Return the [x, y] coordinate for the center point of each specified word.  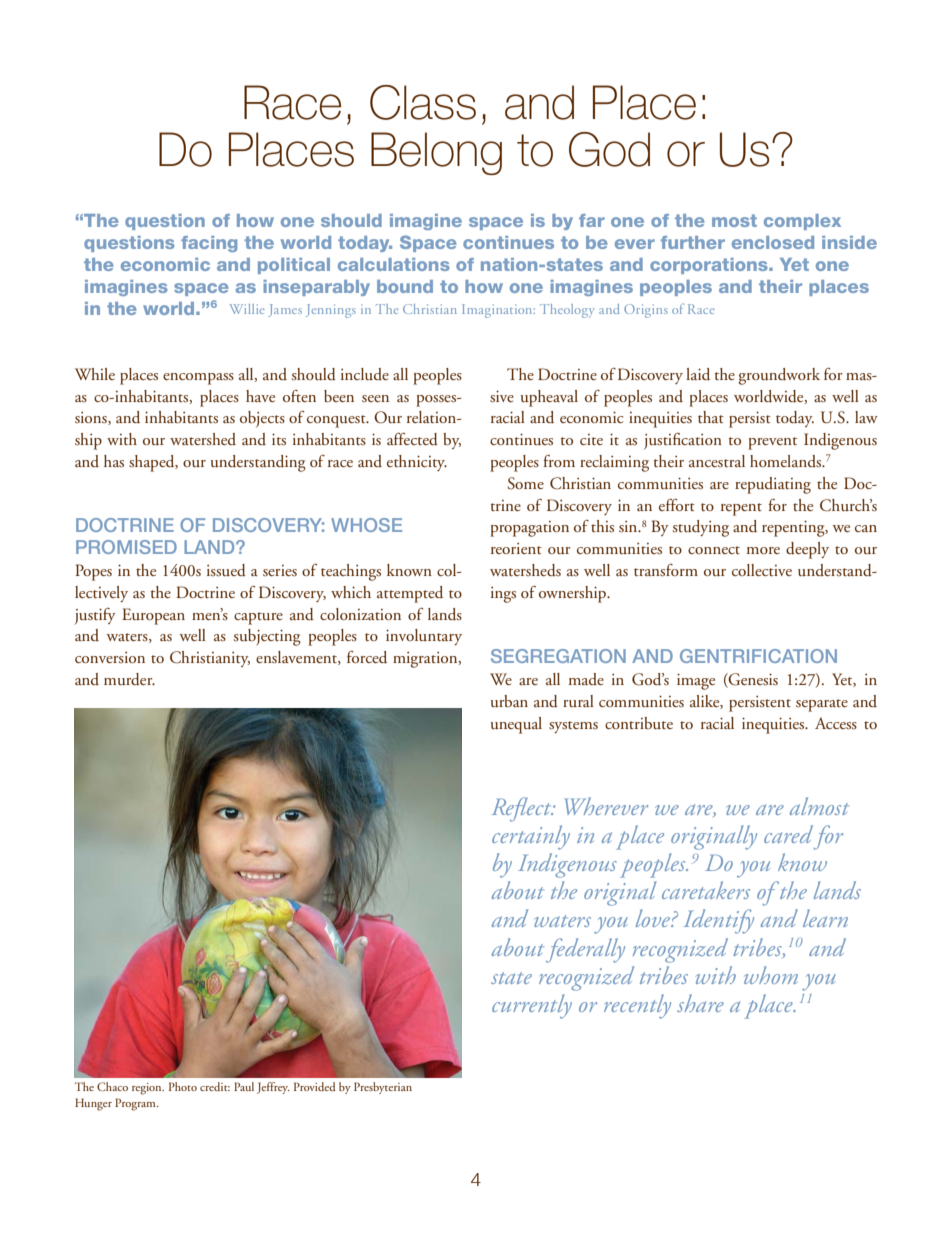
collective [762, 570]
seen [375, 398]
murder [129, 679]
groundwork [779, 376]
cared [788, 834]
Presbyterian [383, 1088]
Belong [436, 153]
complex [802, 222]
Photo [183, 1086]
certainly [531, 837]
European [153, 616]
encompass [198, 379]
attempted [410, 594]
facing [209, 244]
